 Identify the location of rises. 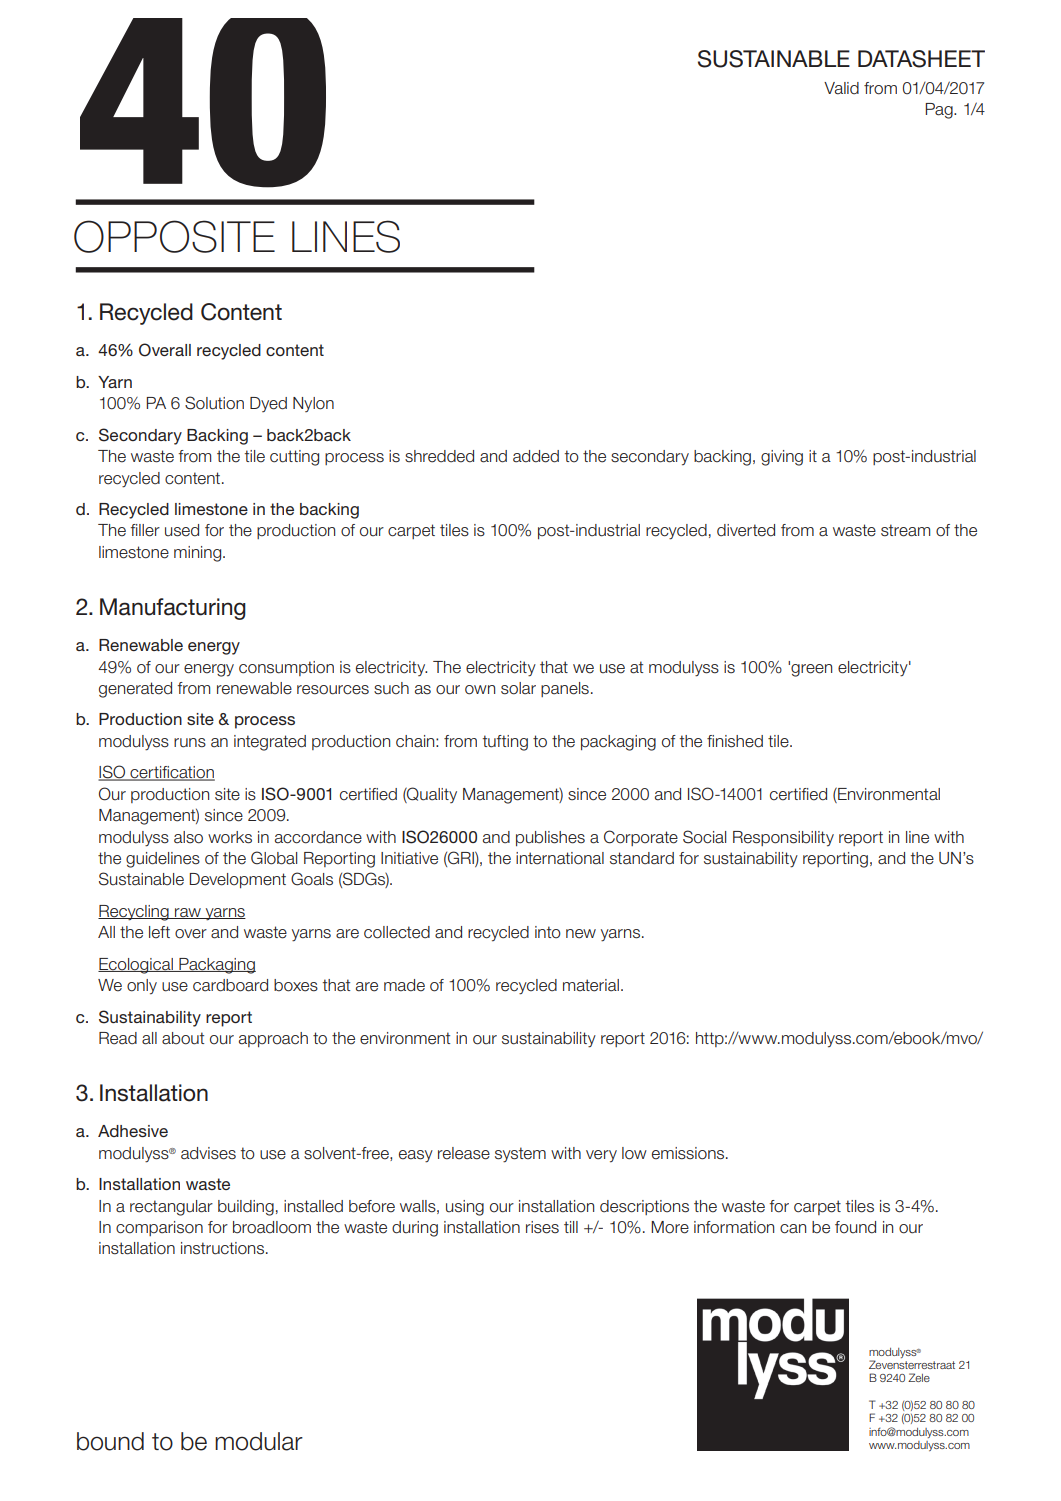
(542, 1227).
